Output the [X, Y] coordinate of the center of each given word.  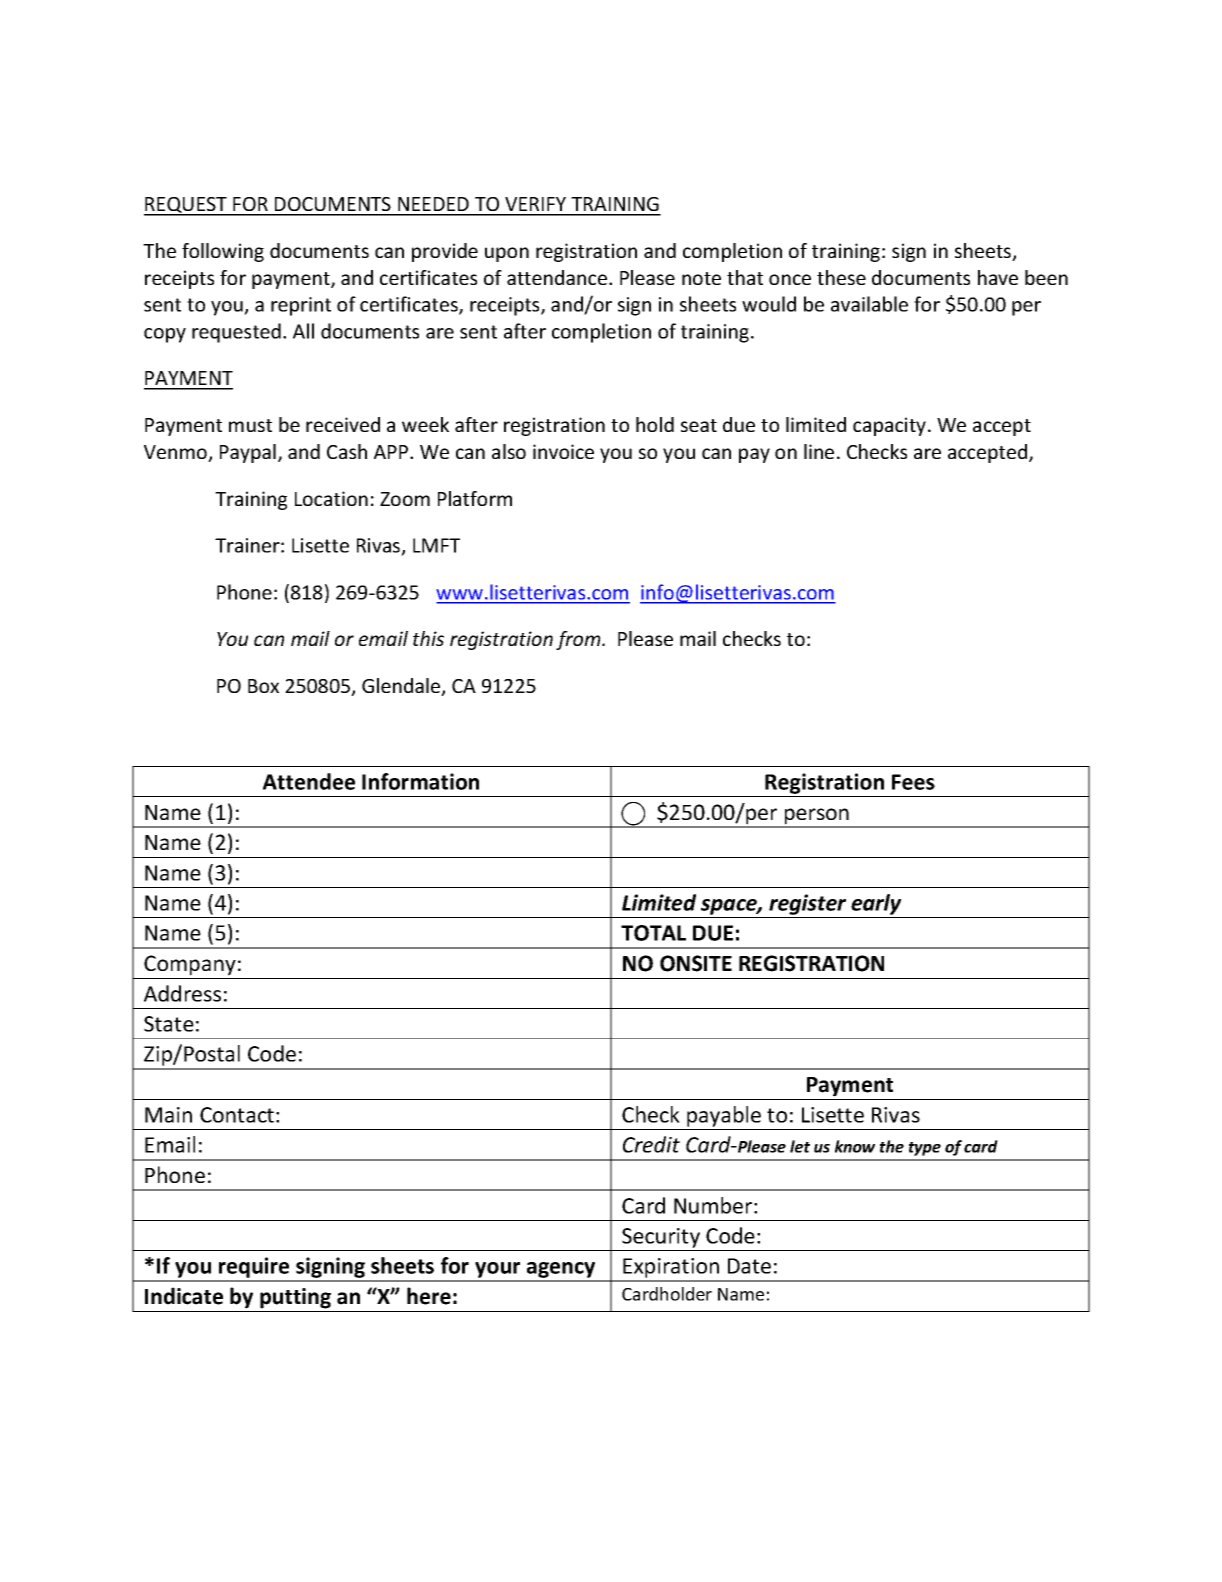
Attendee [309, 781]
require [254, 1269]
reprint [301, 306]
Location [331, 498]
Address [182, 993]
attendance [558, 277]
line [819, 451]
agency [561, 1271]
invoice [563, 451]
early [876, 904]
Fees [913, 782]
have [998, 277]
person [816, 817]
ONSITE [696, 963]
